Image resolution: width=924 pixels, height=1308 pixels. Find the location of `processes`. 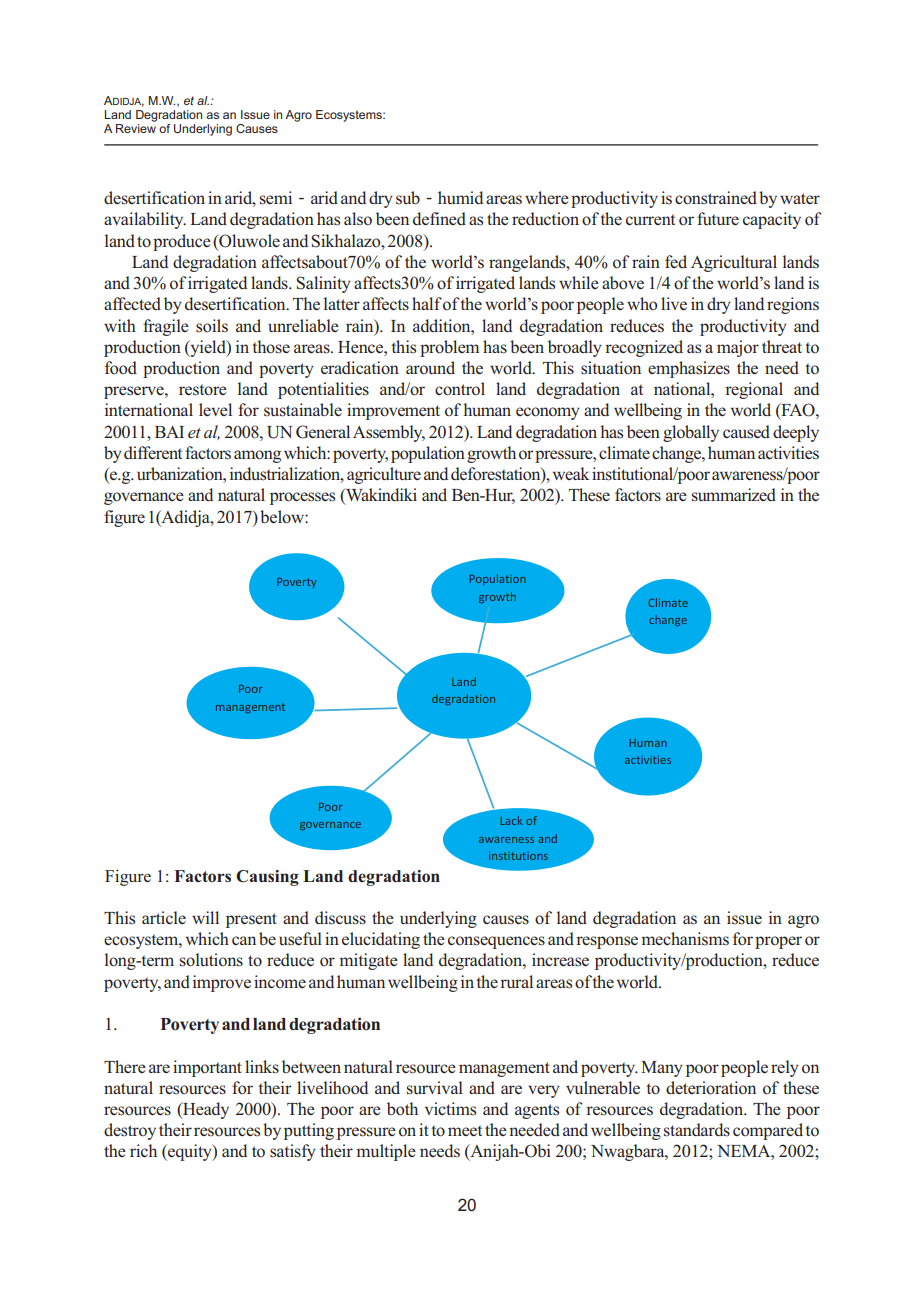

processes is located at coordinates (302, 498).
